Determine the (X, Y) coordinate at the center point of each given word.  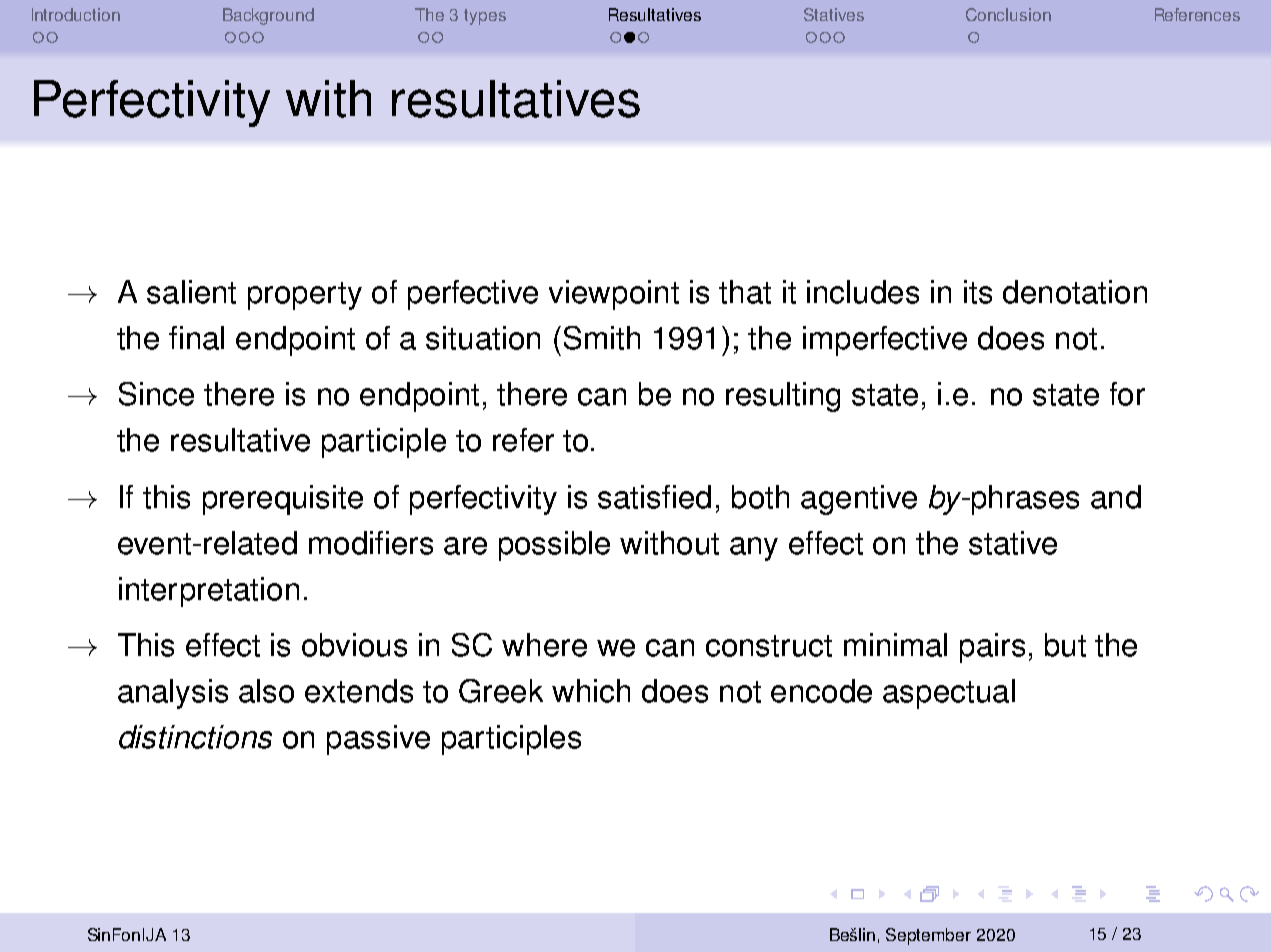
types (485, 17)
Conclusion (1008, 14)
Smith (602, 338)
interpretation (209, 592)
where (544, 645)
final (196, 338)
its (978, 292)
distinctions (195, 737)
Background (268, 16)
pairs (992, 648)
